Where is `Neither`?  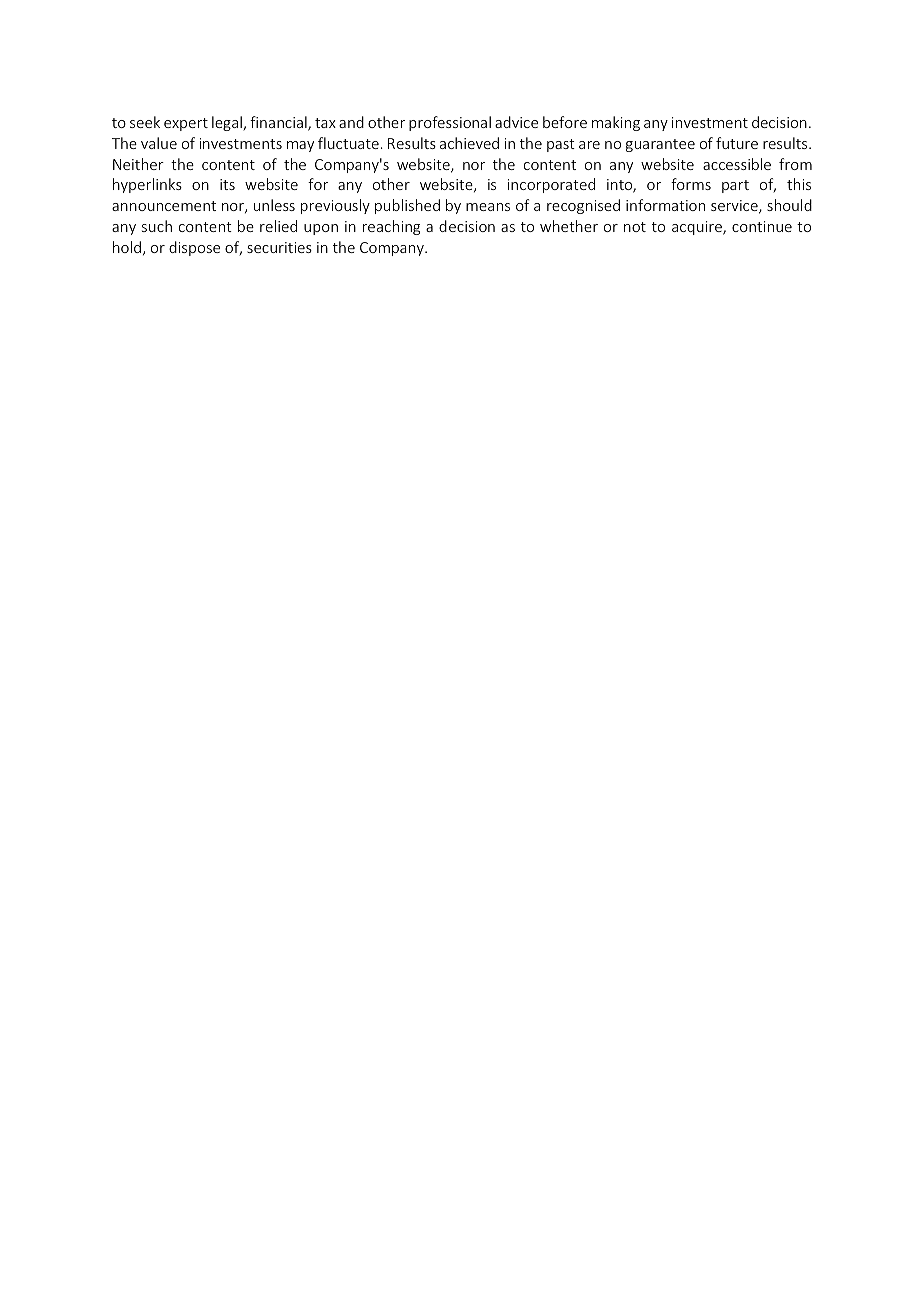 Neither is located at coordinates (138, 164).
